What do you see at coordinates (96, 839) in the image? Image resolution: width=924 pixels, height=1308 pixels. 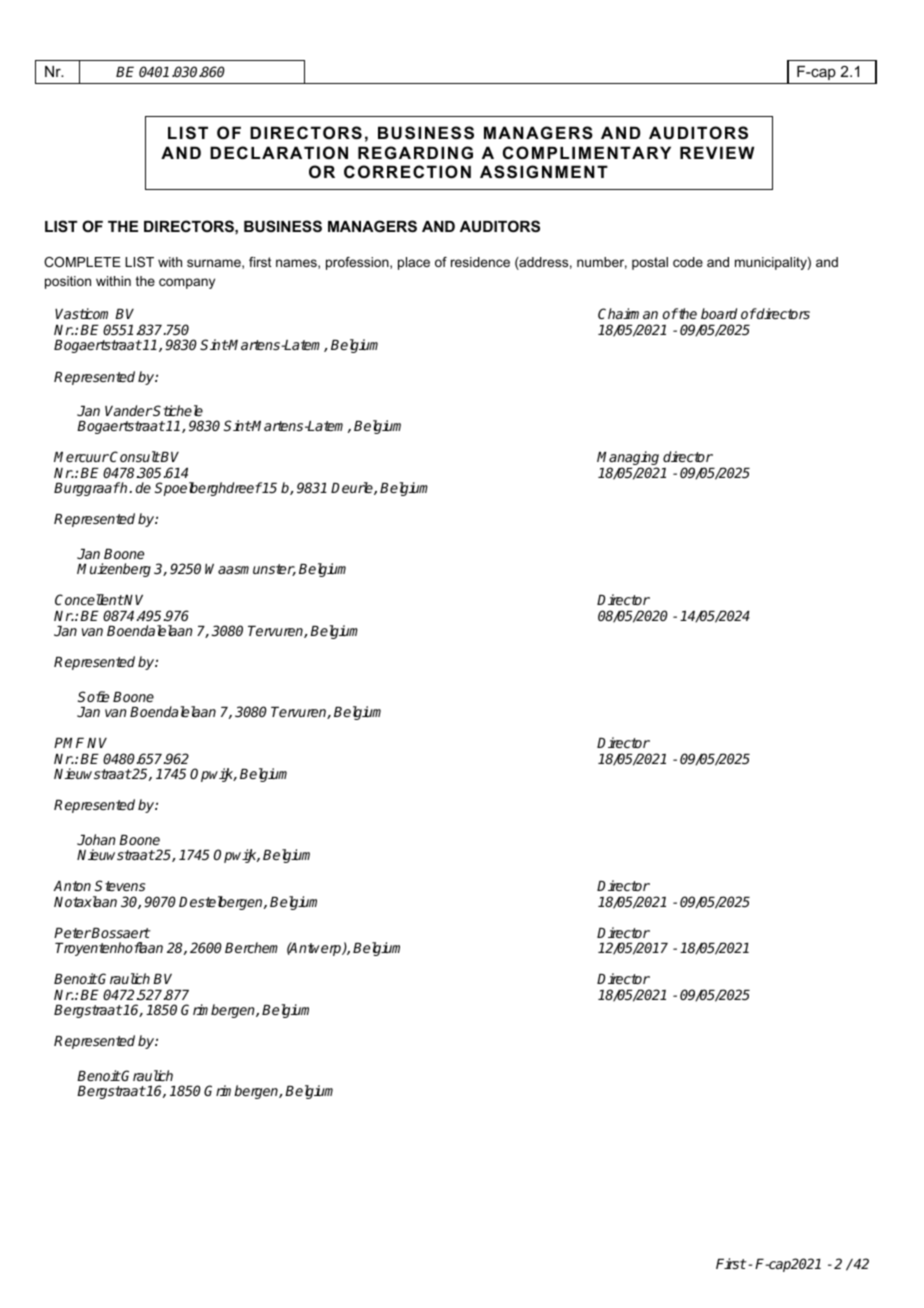 I see `Johan` at bounding box center [96, 839].
